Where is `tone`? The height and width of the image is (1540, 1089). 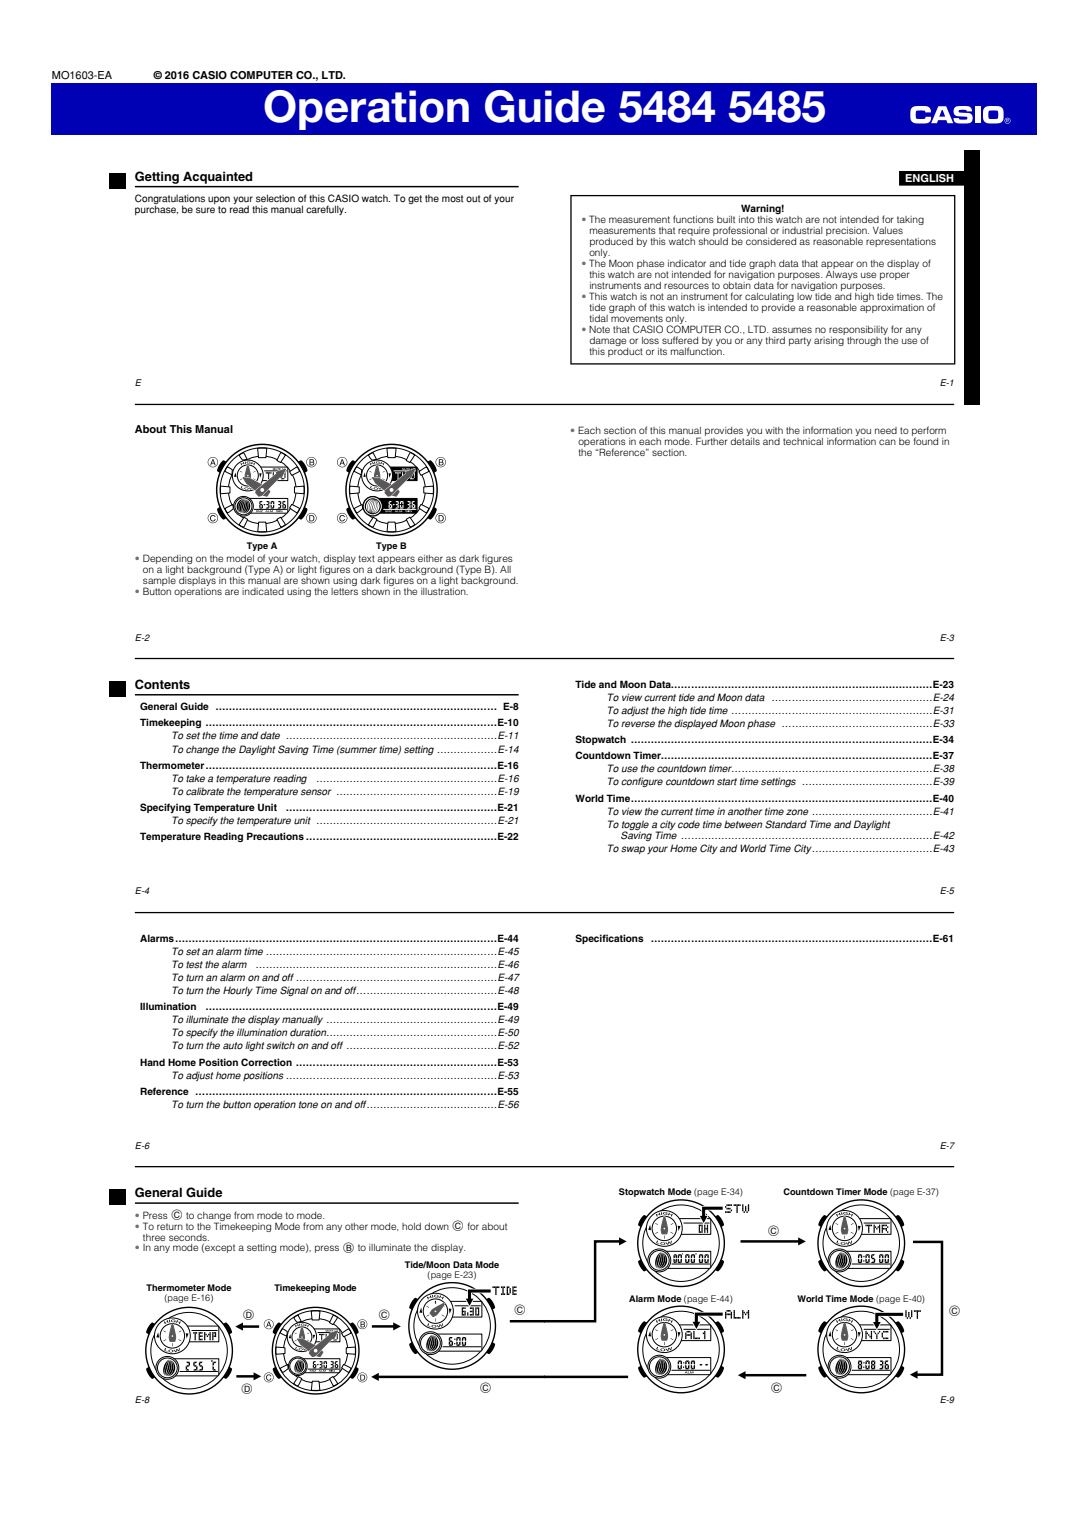
tone is located at coordinates (308, 1105).
